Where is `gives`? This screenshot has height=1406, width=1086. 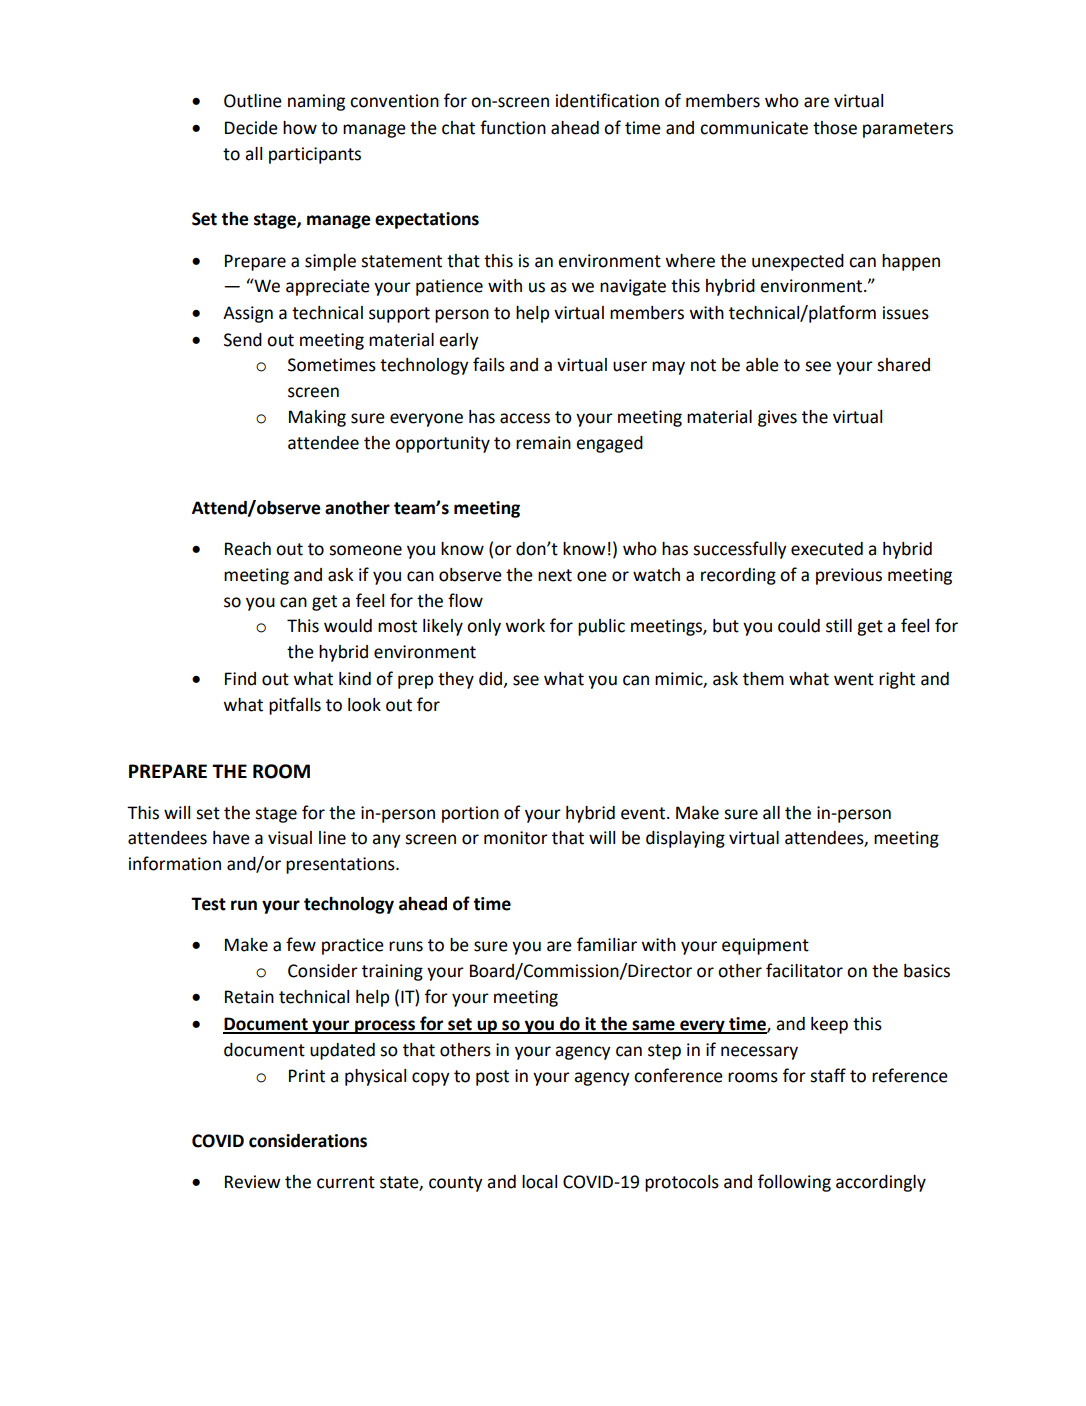 gives is located at coordinates (777, 418).
